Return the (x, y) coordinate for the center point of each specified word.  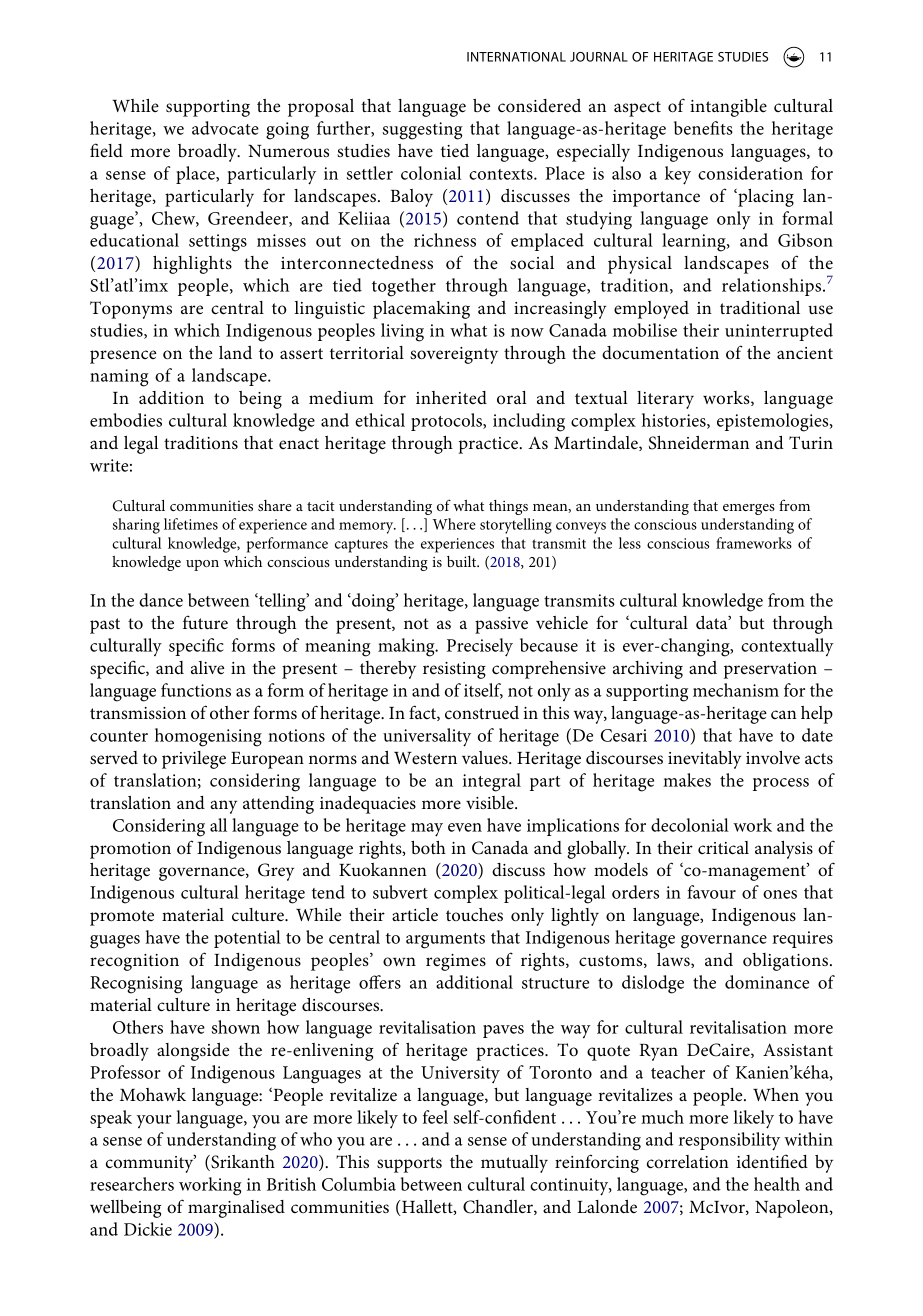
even (465, 827)
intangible (728, 108)
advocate (225, 128)
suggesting (423, 131)
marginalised (236, 1209)
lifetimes (191, 524)
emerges (749, 509)
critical (723, 847)
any (224, 807)
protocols (447, 422)
